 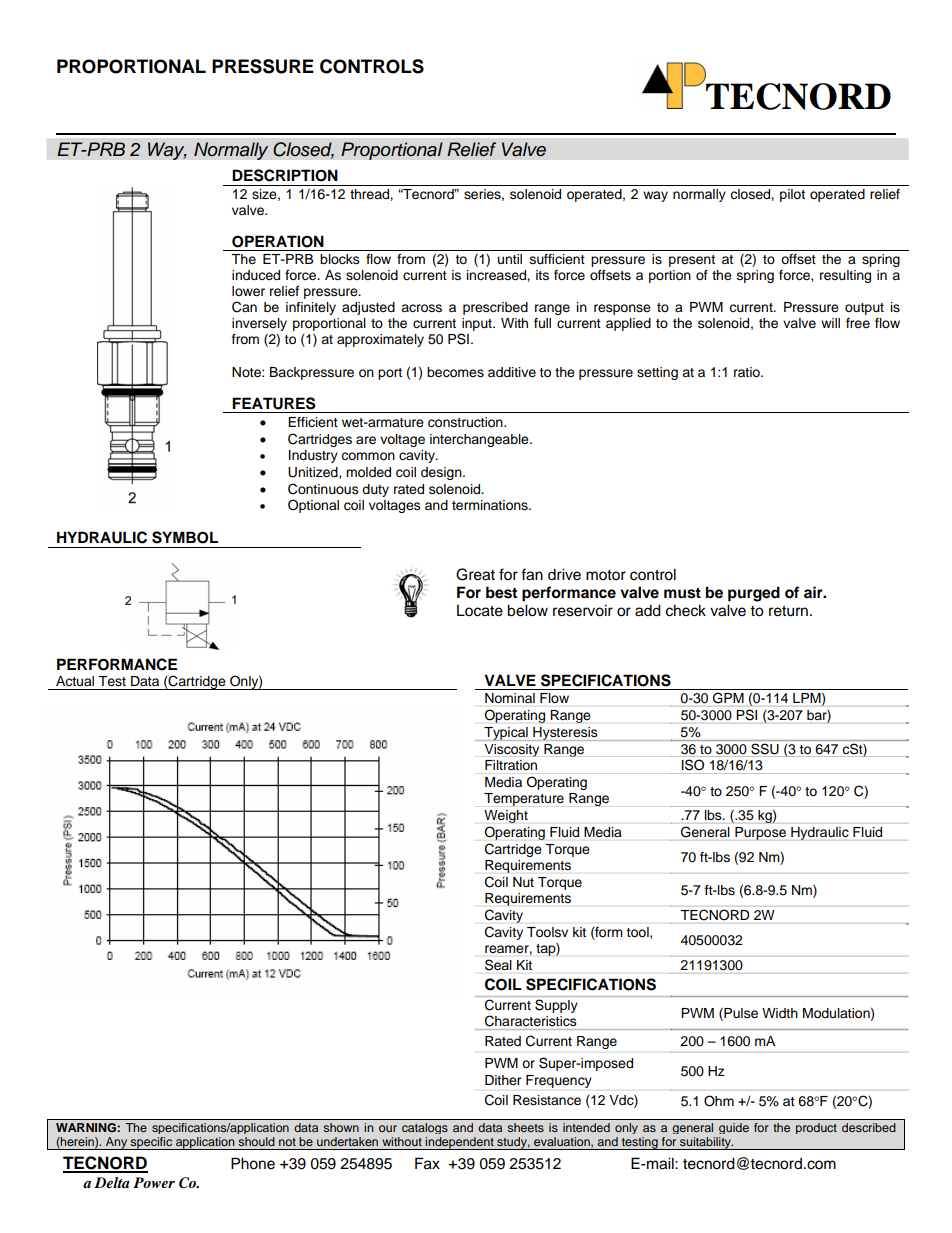 What do you see at coordinates (498, 964) in the screenshot?
I see `Seal` at bounding box center [498, 964].
